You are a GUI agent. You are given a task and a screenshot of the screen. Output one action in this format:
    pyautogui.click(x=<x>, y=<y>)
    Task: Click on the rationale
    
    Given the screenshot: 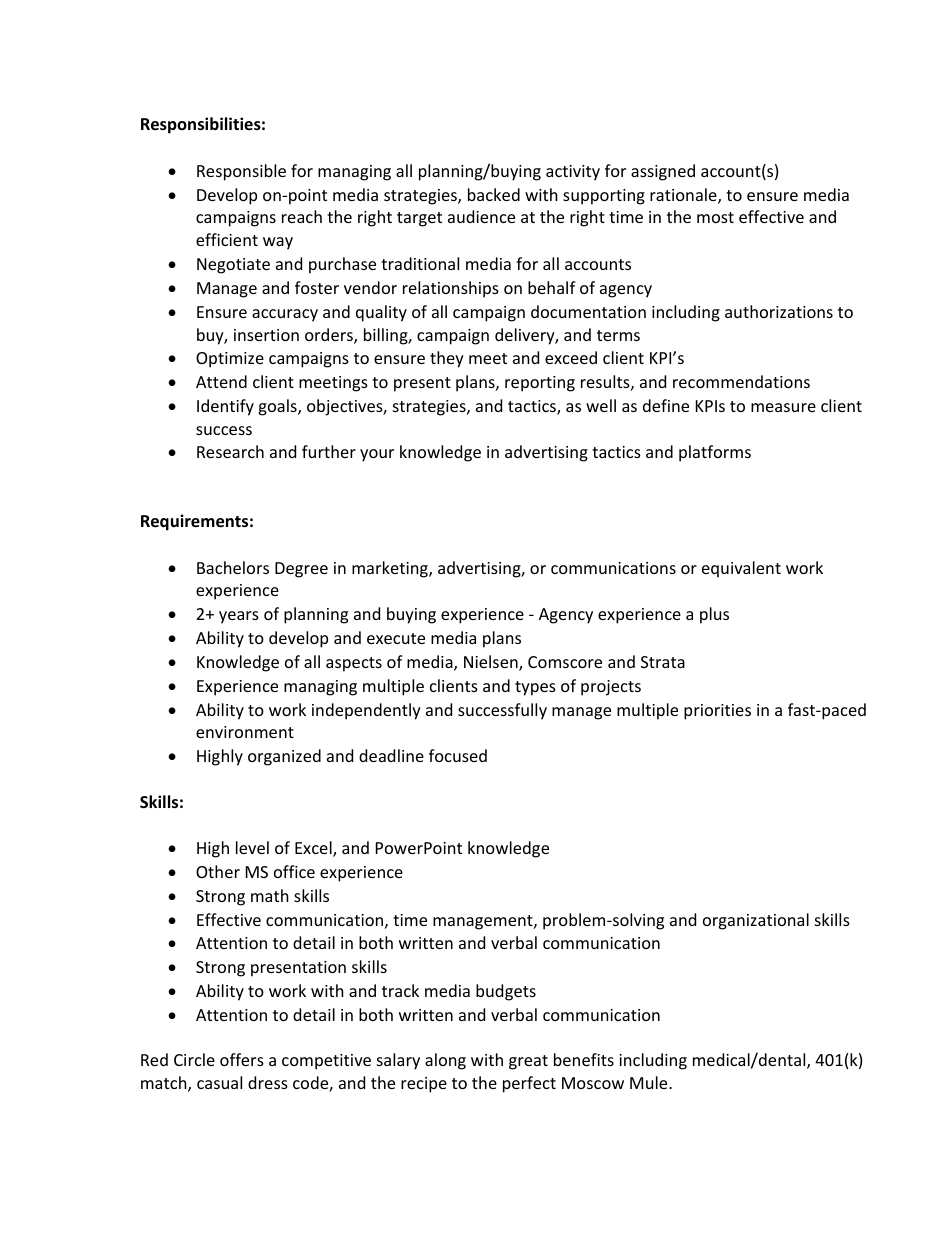 What is the action you would take?
    pyautogui.click(x=684, y=196)
